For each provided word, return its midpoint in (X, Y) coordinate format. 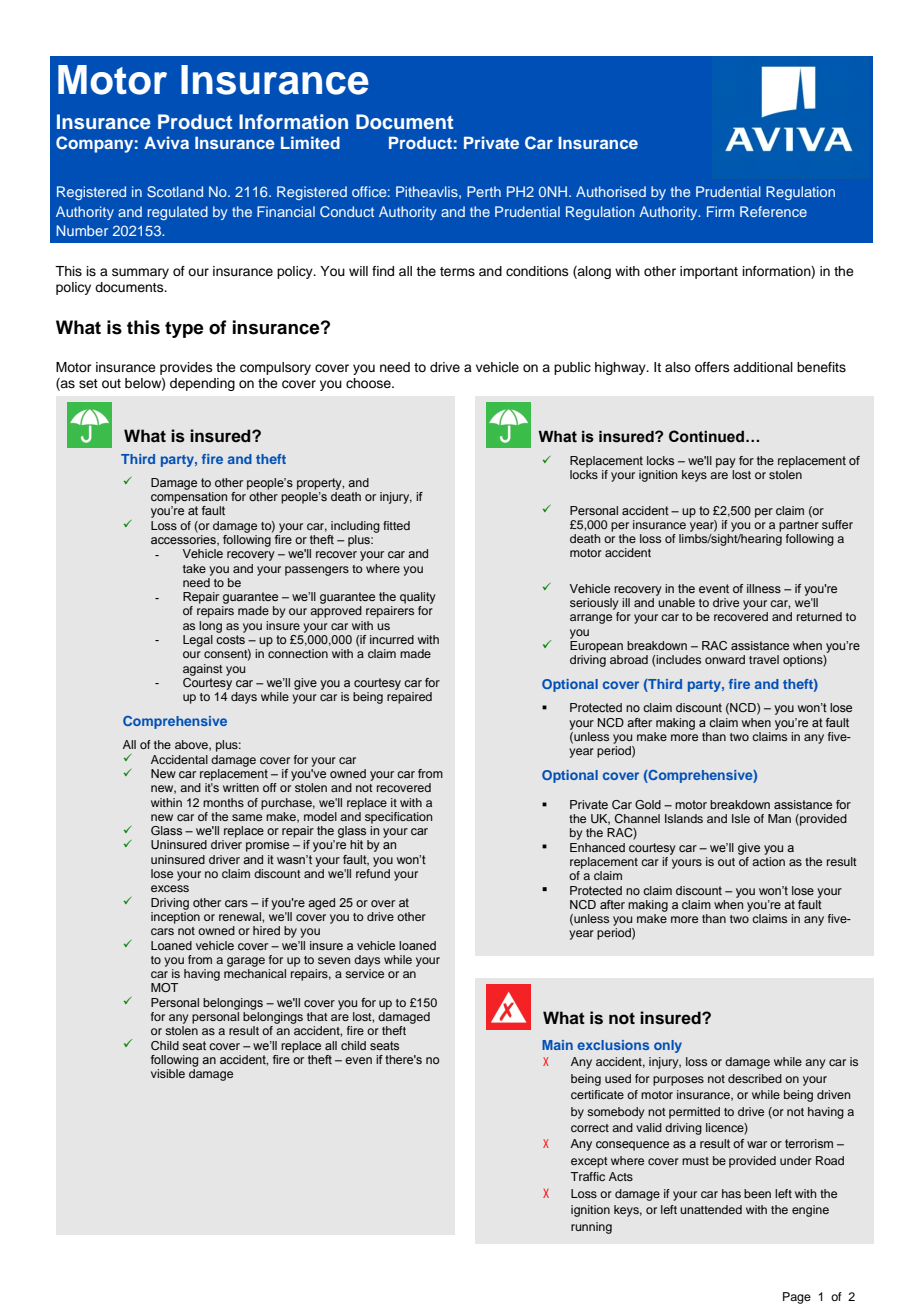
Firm (720, 211)
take (194, 568)
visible (168, 1073)
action (768, 861)
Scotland (175, 191)
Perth (484, 191)
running (591, 1228)
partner (799, 526)
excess (170, 888)
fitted (396, 525)
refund (373, 873)
